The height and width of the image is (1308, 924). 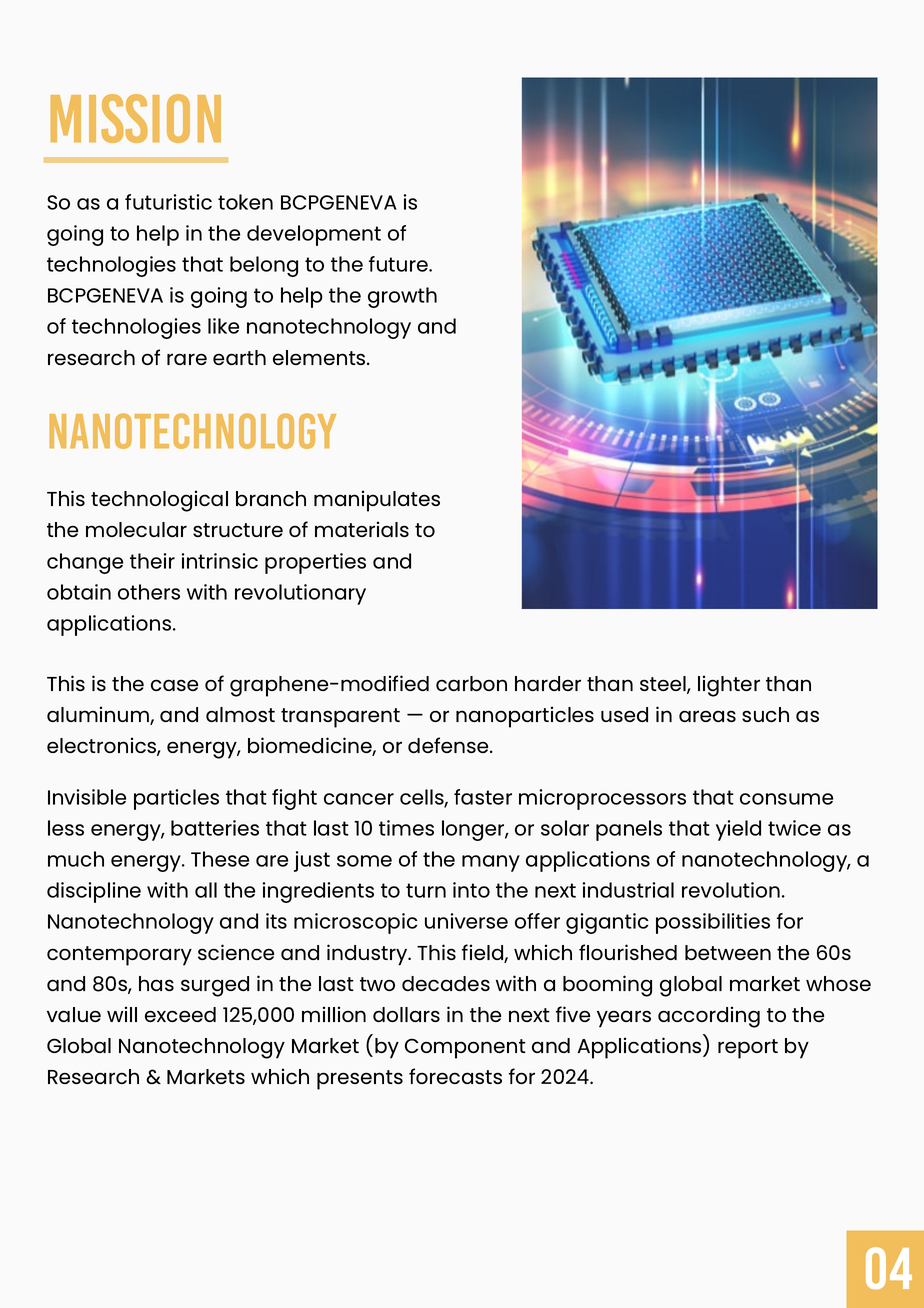 I want to click on Mission, so click(x=136, y=118).
